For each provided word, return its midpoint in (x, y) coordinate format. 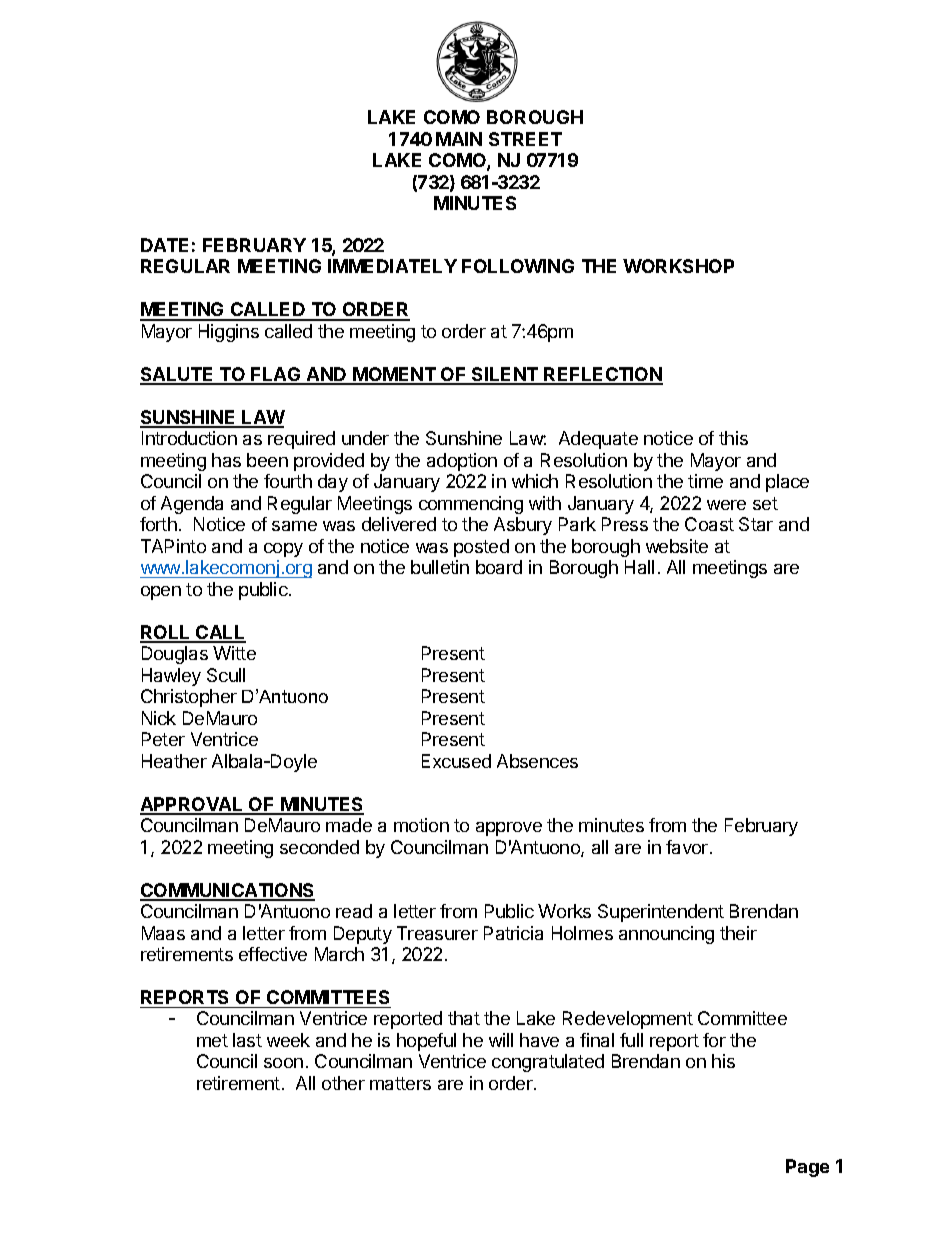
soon (283, 1063)
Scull (226, 675)
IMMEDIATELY (392, 266)
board (499, 567)
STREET (525, 139)
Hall (639, 567)
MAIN (459, 139)
